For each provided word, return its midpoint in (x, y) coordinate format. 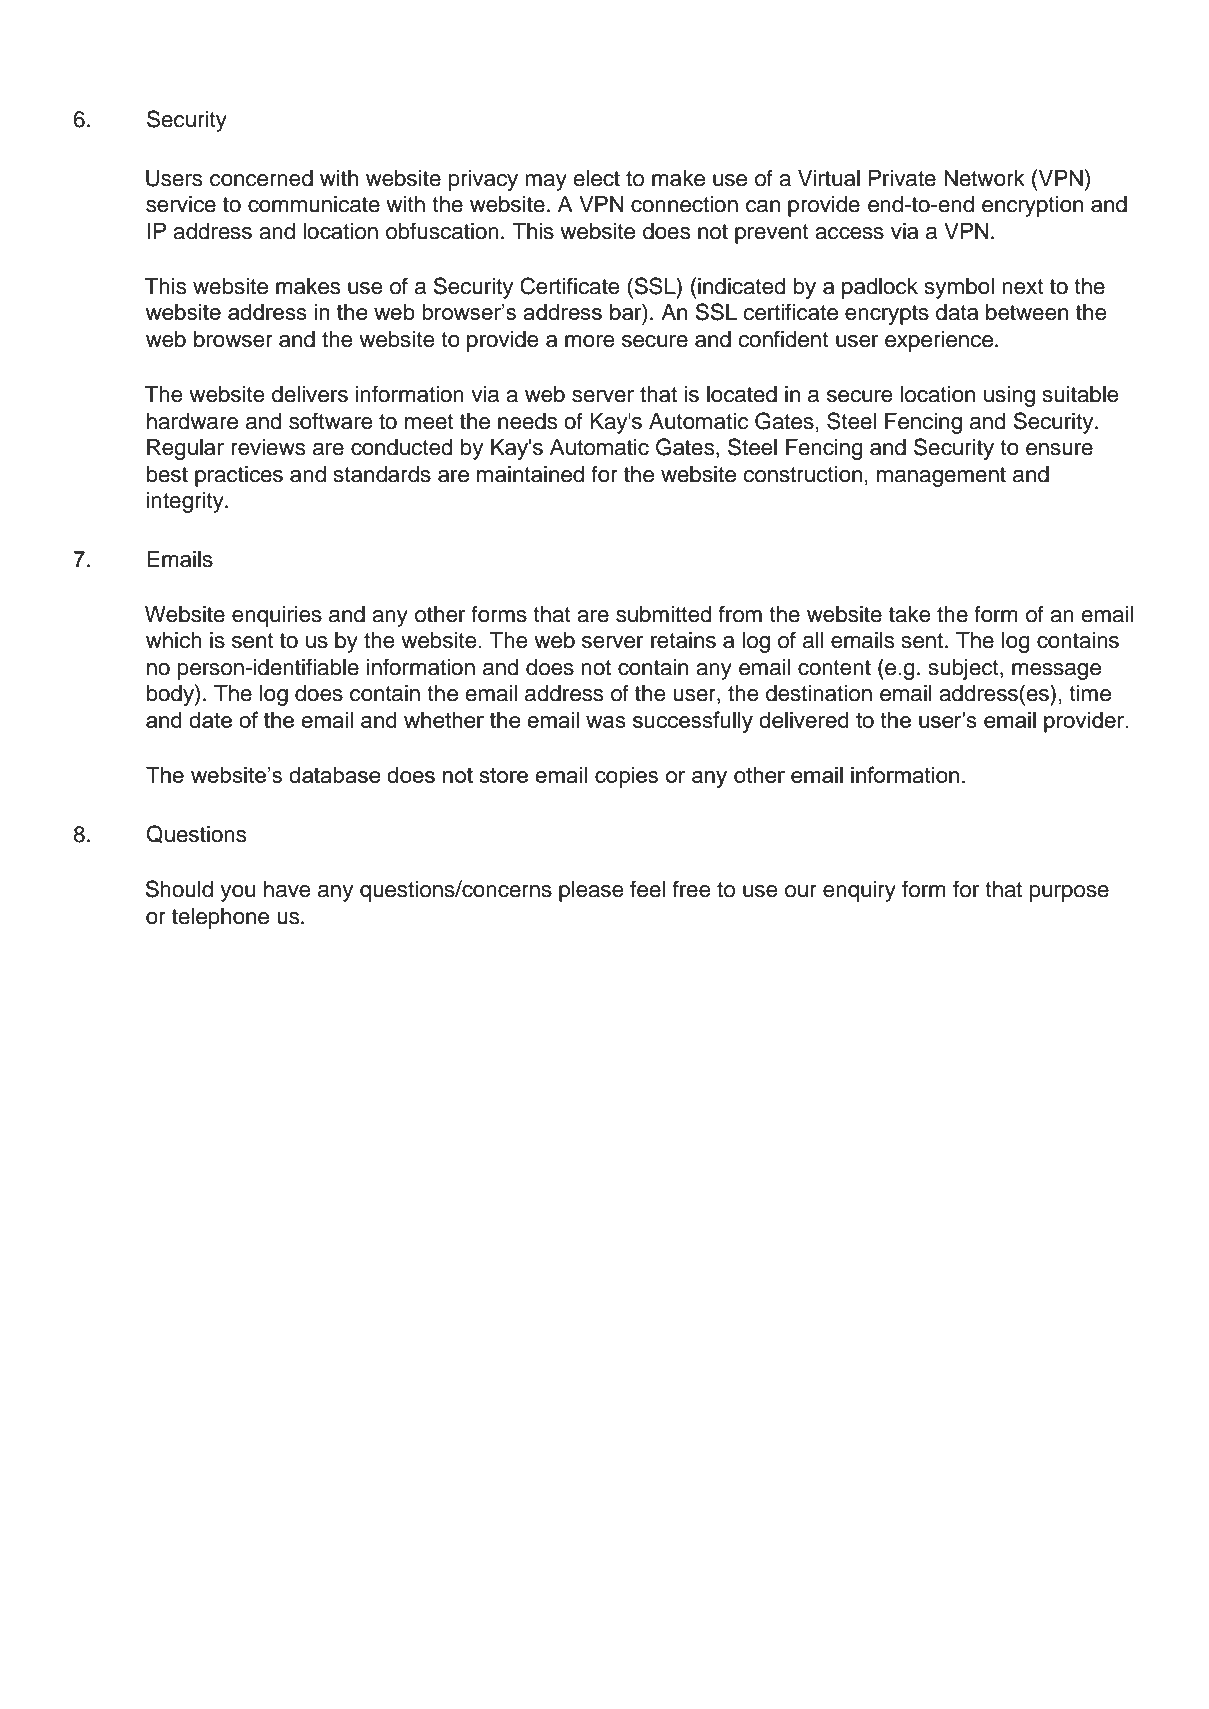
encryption (1032, 206)
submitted (664, 614)
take (910, 614)
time (1090, 693)
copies (626, 777)
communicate (314, 204)
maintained (530, 474)
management (941, 477)
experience (940, 341)
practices (239, 476)
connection (684, 204)
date (210, 720)
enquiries (277, 616)
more (590, 341)
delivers (310, 394)
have (287, 889)
